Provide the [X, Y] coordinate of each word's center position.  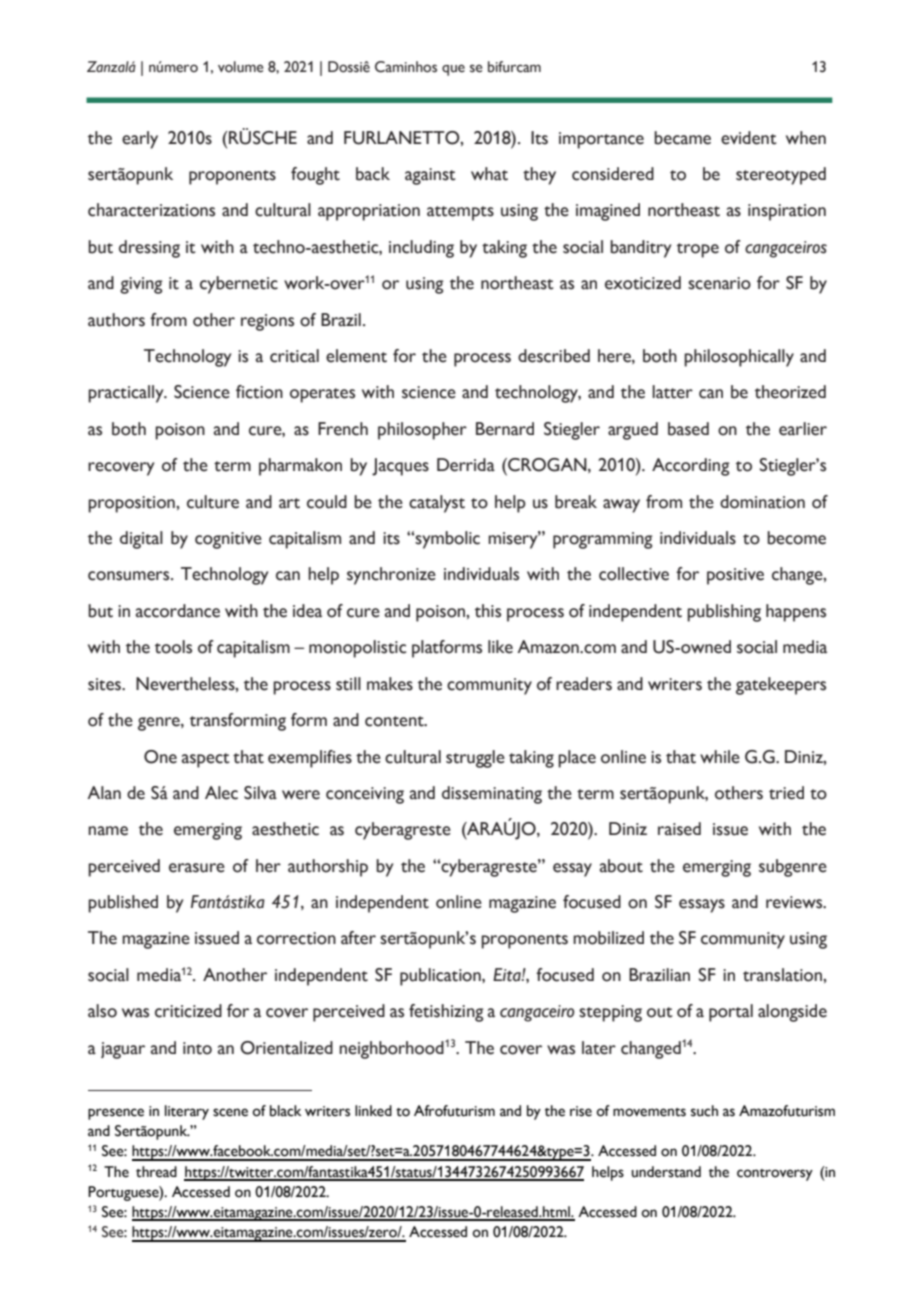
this [488, 611]
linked [373, 1111]
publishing [724, 613]
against [430, 176]
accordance [178, 611]
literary [187, 1112]
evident [749, 138]
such [704, 1111]
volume [241, 67]
